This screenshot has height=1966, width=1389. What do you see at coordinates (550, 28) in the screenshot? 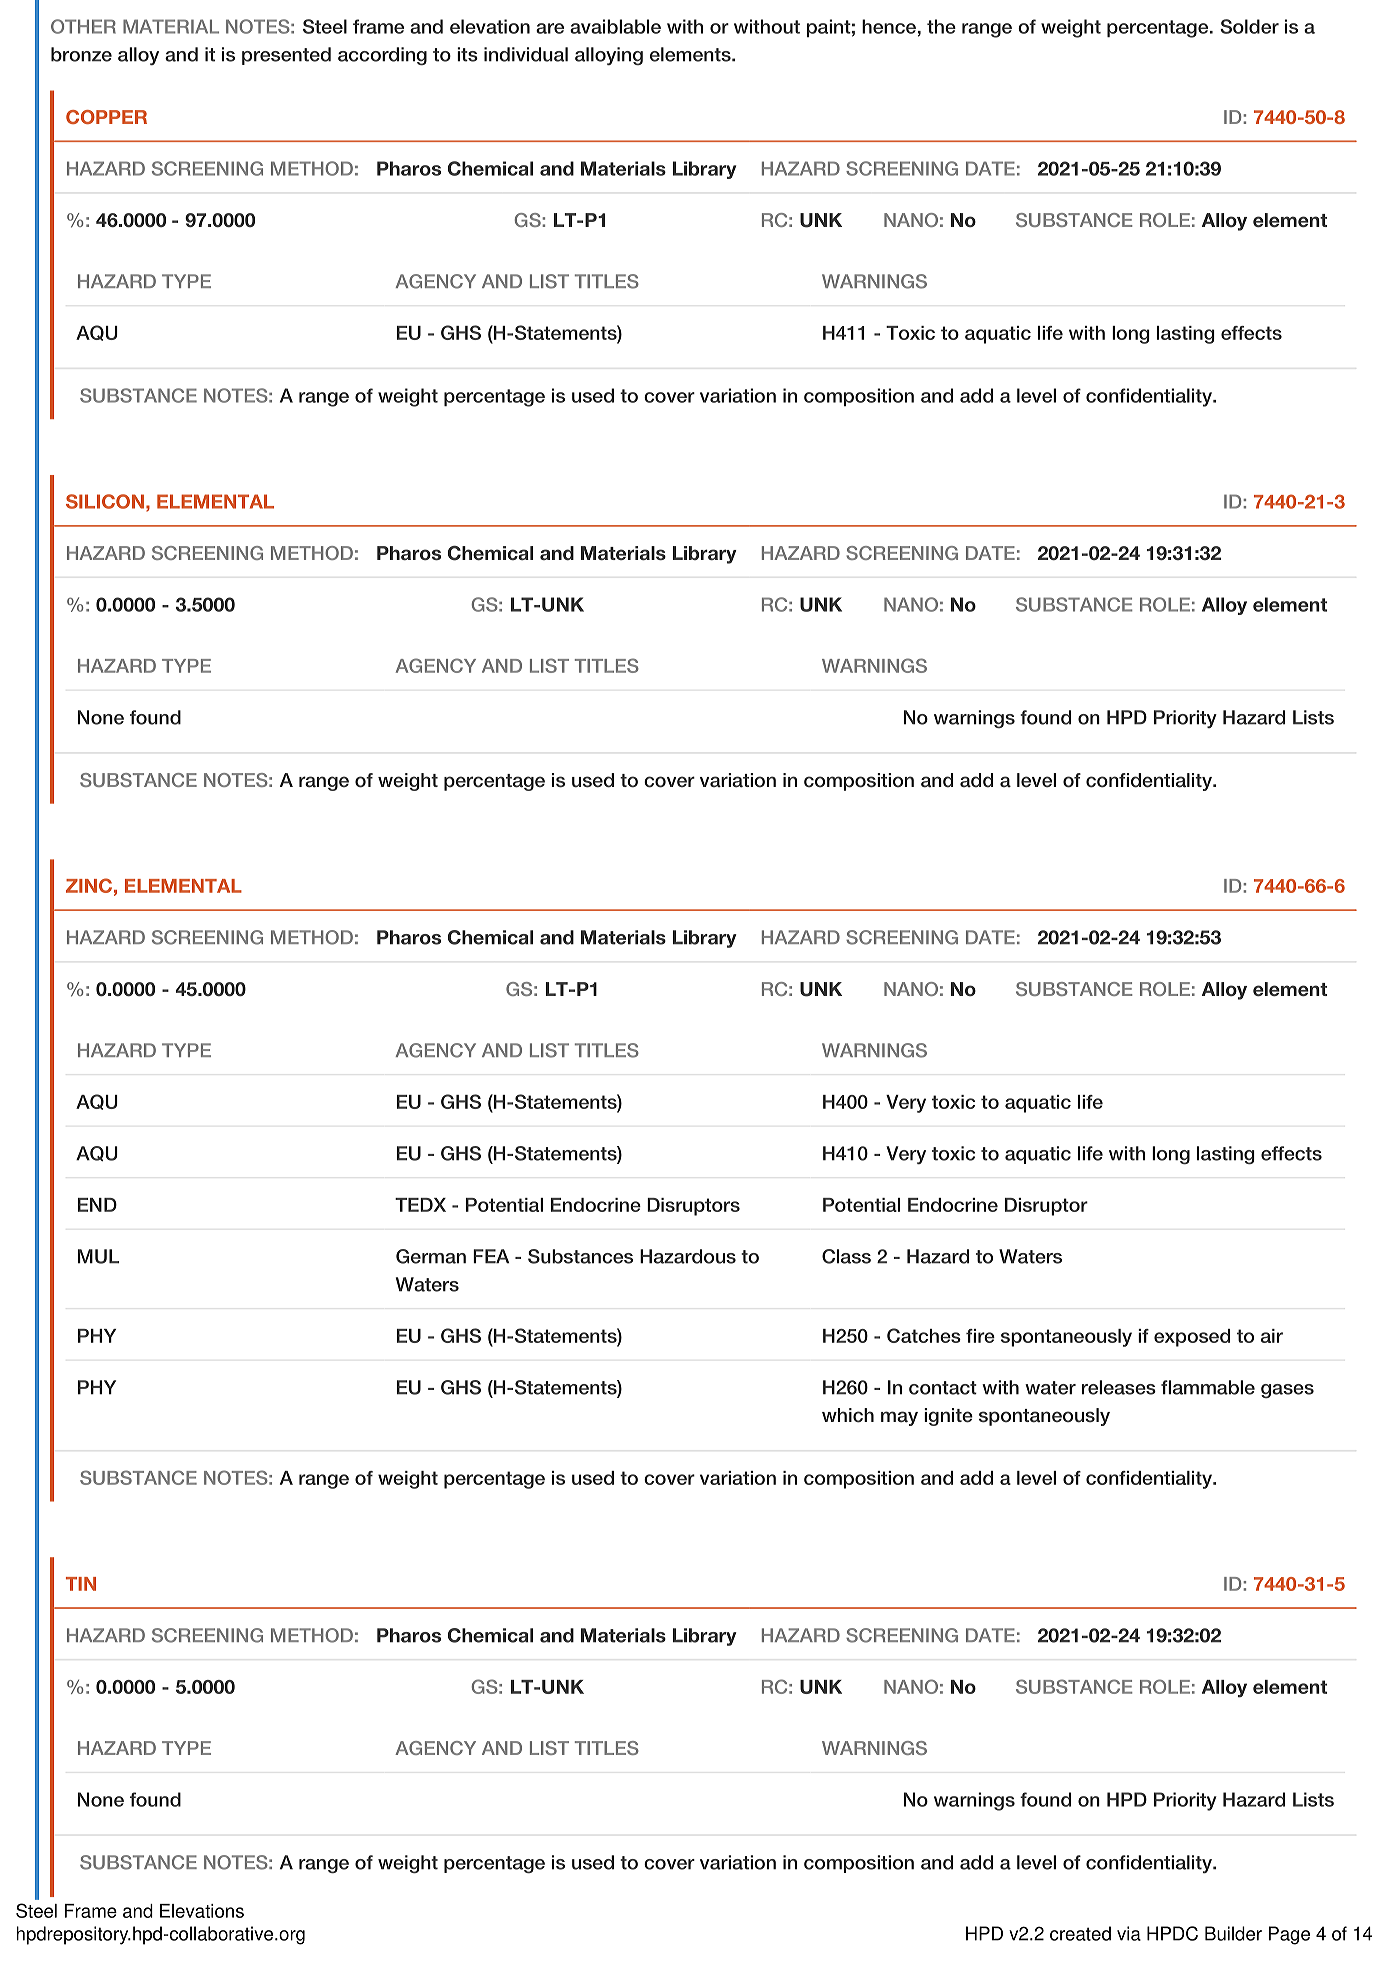
I see `are` at bounding box center [550, 28].
